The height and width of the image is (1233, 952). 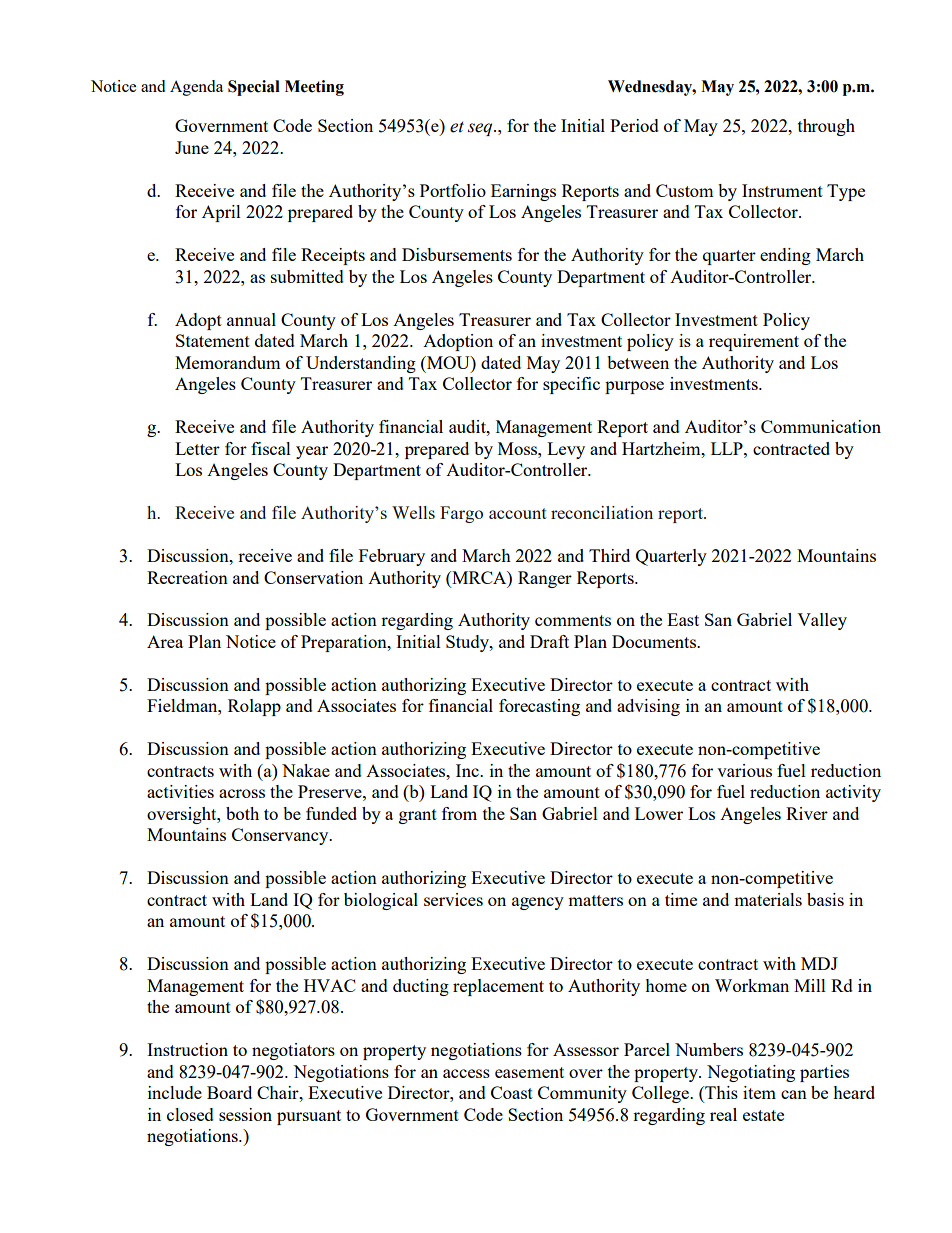 What do you see at coordinates (254, 88) in the image?
I see `Special` at bounding box center [254, 88].
